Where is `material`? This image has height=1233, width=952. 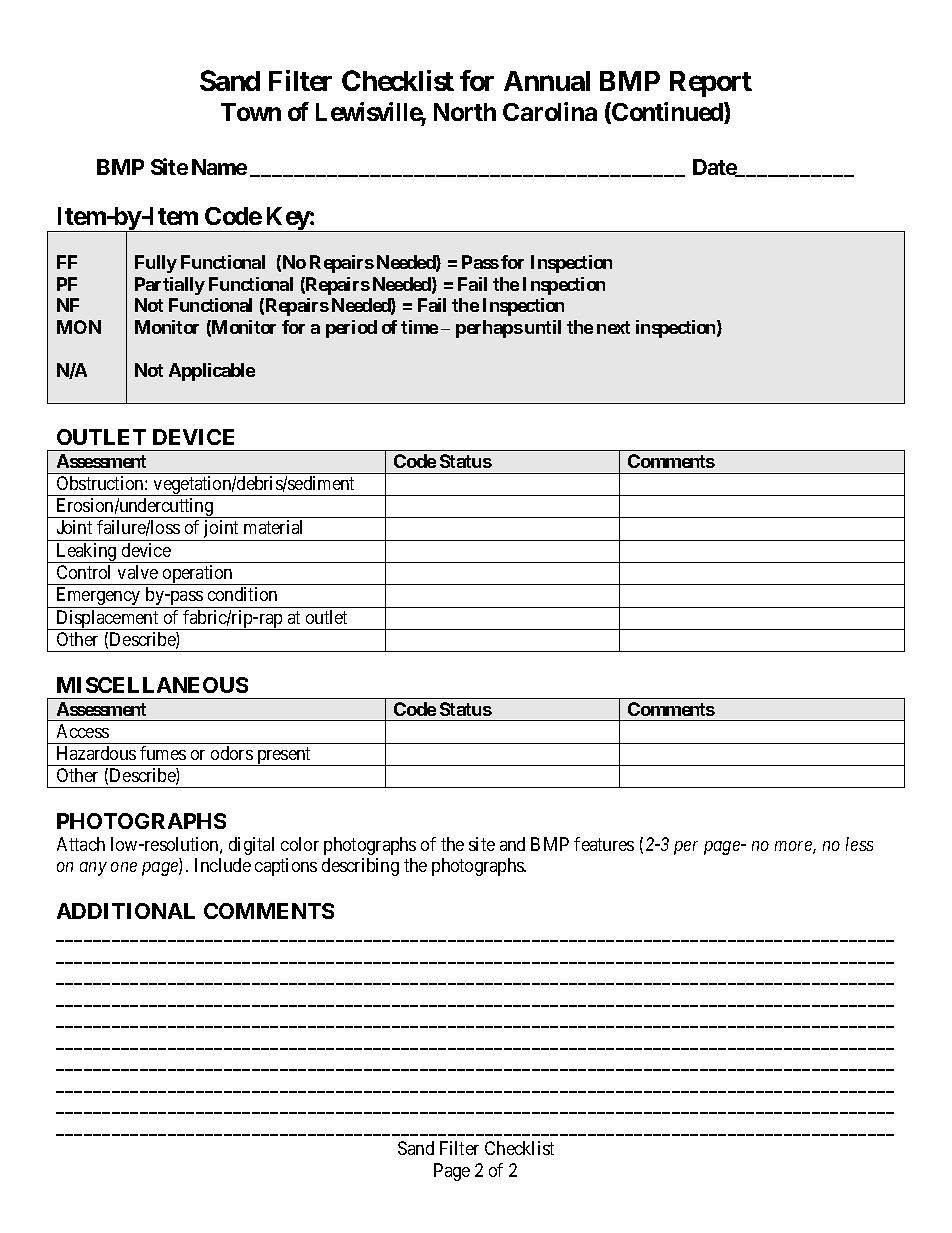
material is located at coordinates (273, 527).
